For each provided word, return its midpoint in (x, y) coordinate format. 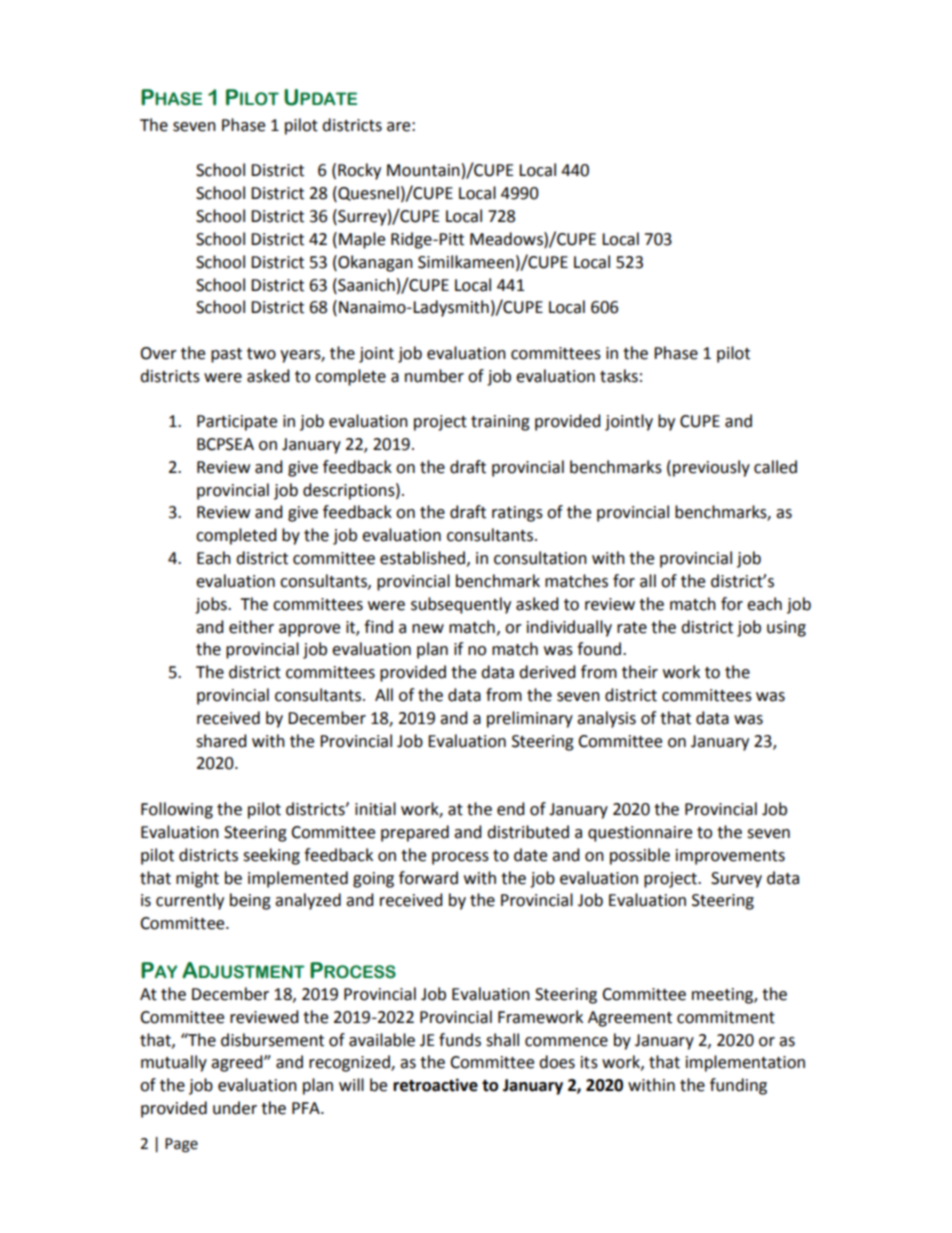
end (511, 809)
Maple (362, 240)
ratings (517, 514)
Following (177, 810)
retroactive (435, 1085)
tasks (619, 376)
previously (711, 468)
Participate (237, 423)
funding (738, 1086)
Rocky (359, 171)
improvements (730, 857)
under (235, 1108)
